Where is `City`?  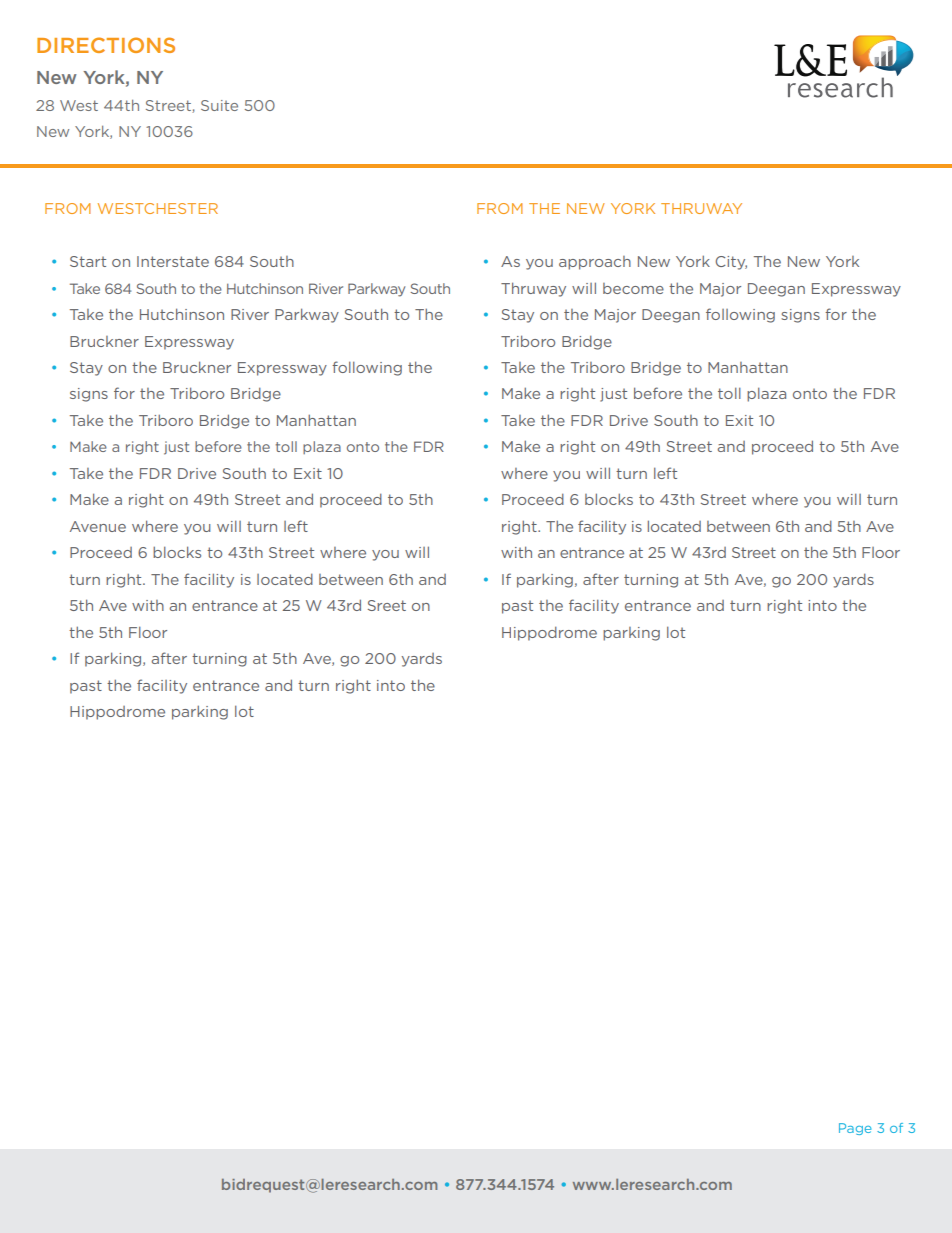 City is located at coordinates (731, 263).
